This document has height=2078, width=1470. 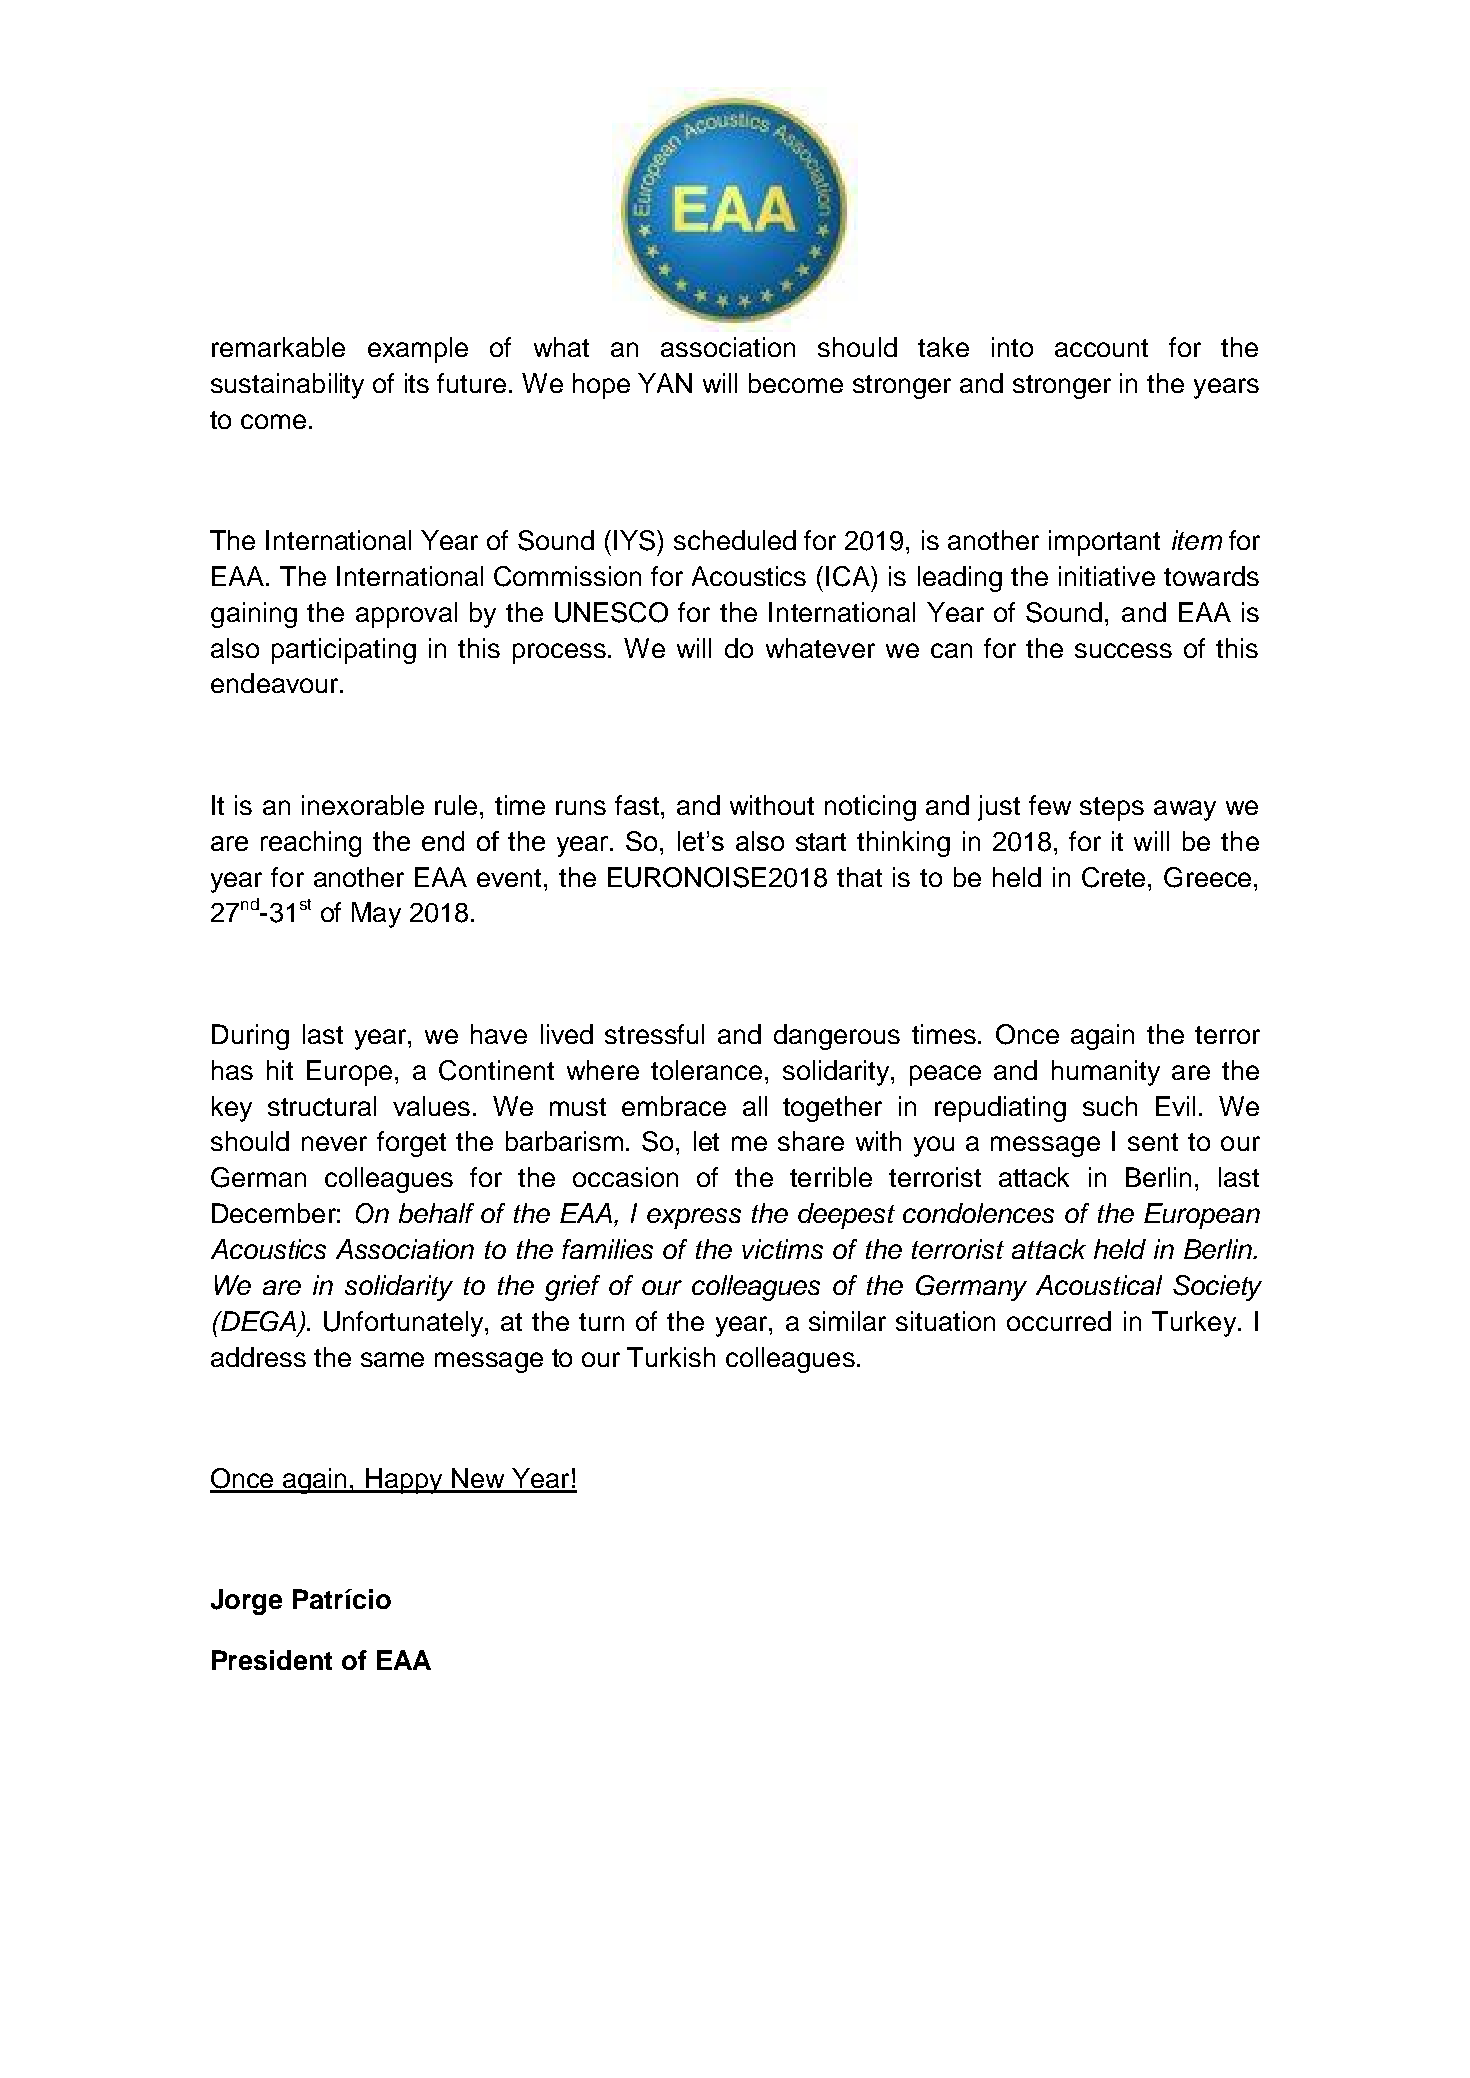 I want to click on Acoustical, so click(x=1099, y=1285).
